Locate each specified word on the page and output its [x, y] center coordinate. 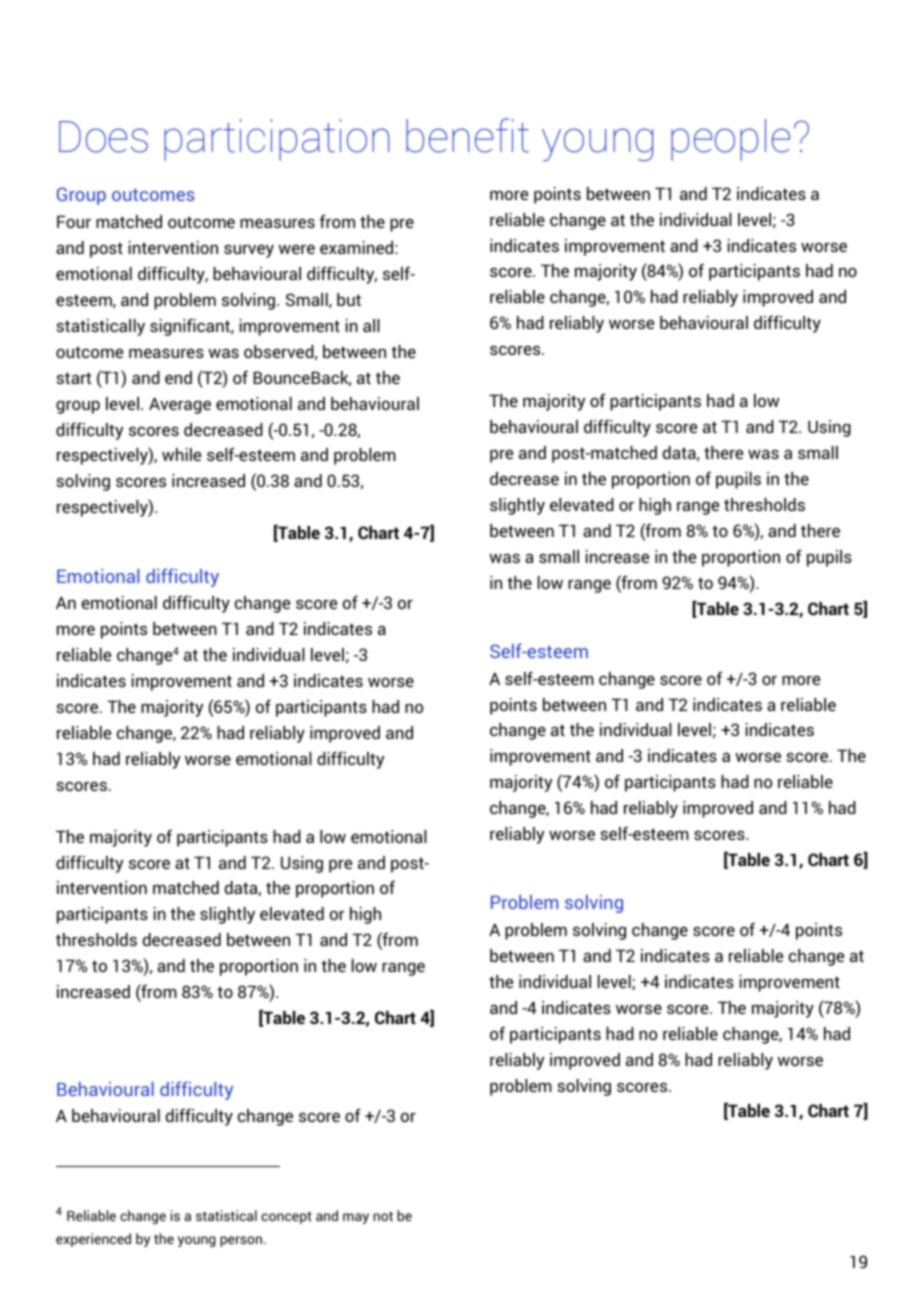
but [349, 299]
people [730, 140]
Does [103, 137]
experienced [93, 1240]
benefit [467, 135]
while [181, 454]
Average [180, 405]
